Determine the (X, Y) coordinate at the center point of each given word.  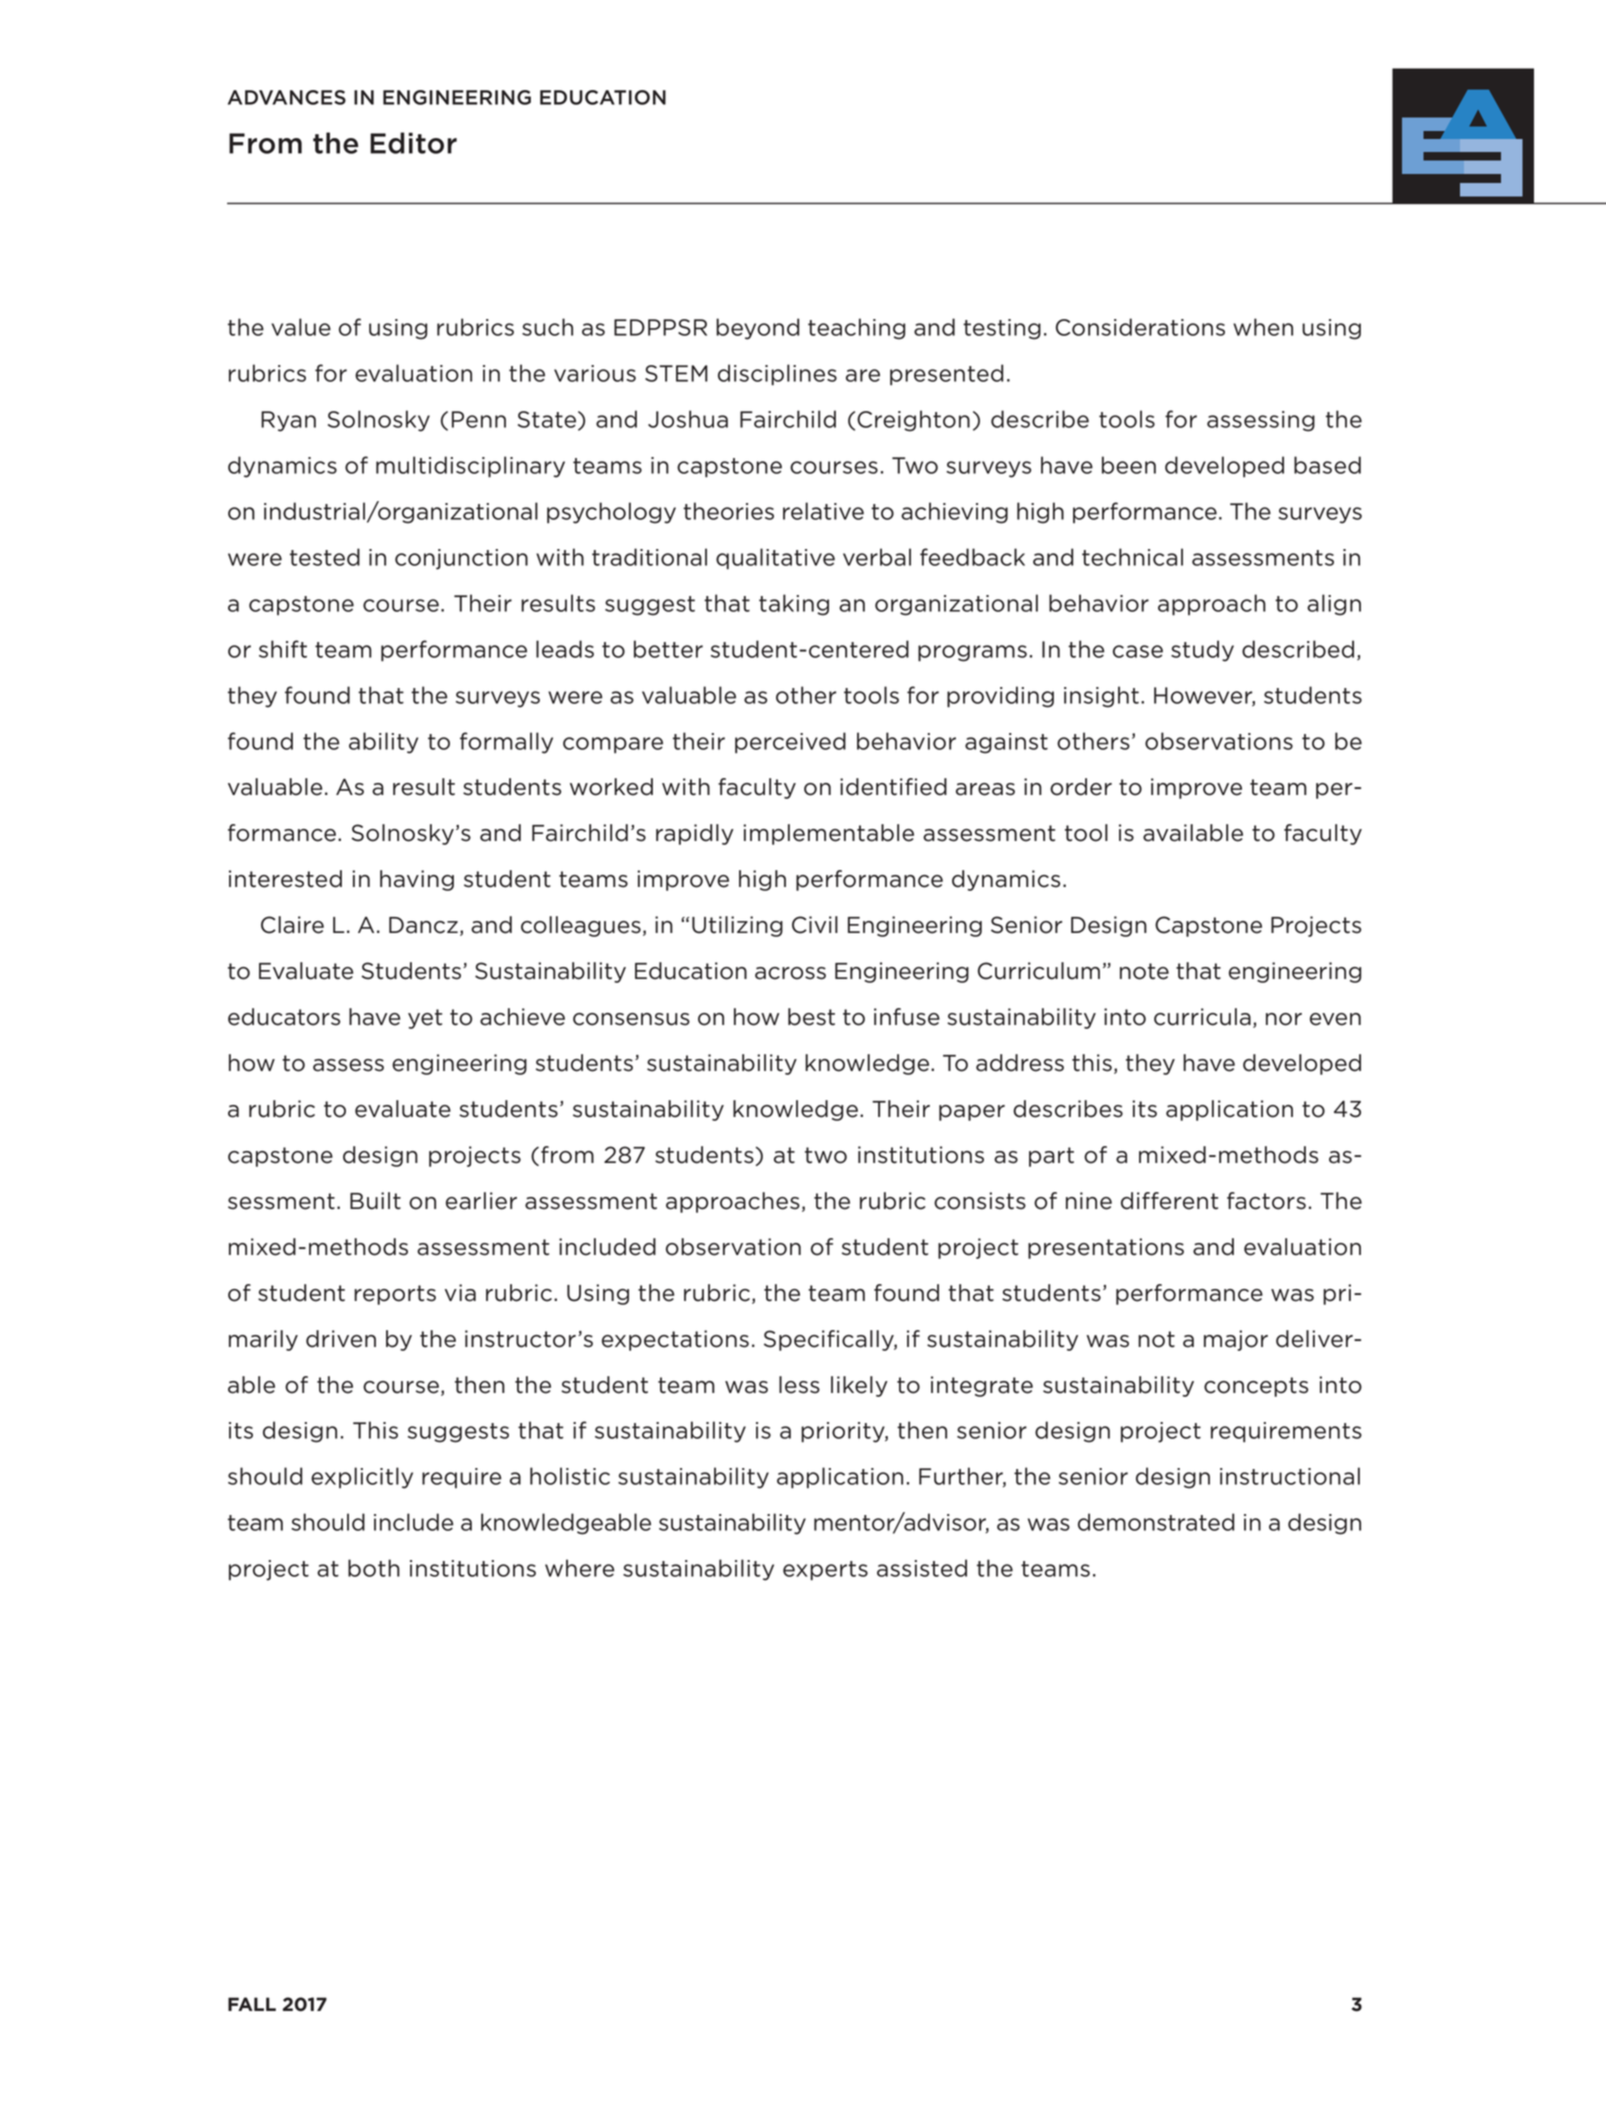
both (374, 1568)
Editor (413, 143)
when (1263, 327)
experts (825, 1571)
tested (325, 557)
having (417, 880)
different (1169, 1201)
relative (823, 511)
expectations (675, 1340)
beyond (757, 329)
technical (1132, 557)
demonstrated (1156, 1522)
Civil (815, 925)
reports (395, 1295)
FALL (252, 2004)
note (1144, 971)
